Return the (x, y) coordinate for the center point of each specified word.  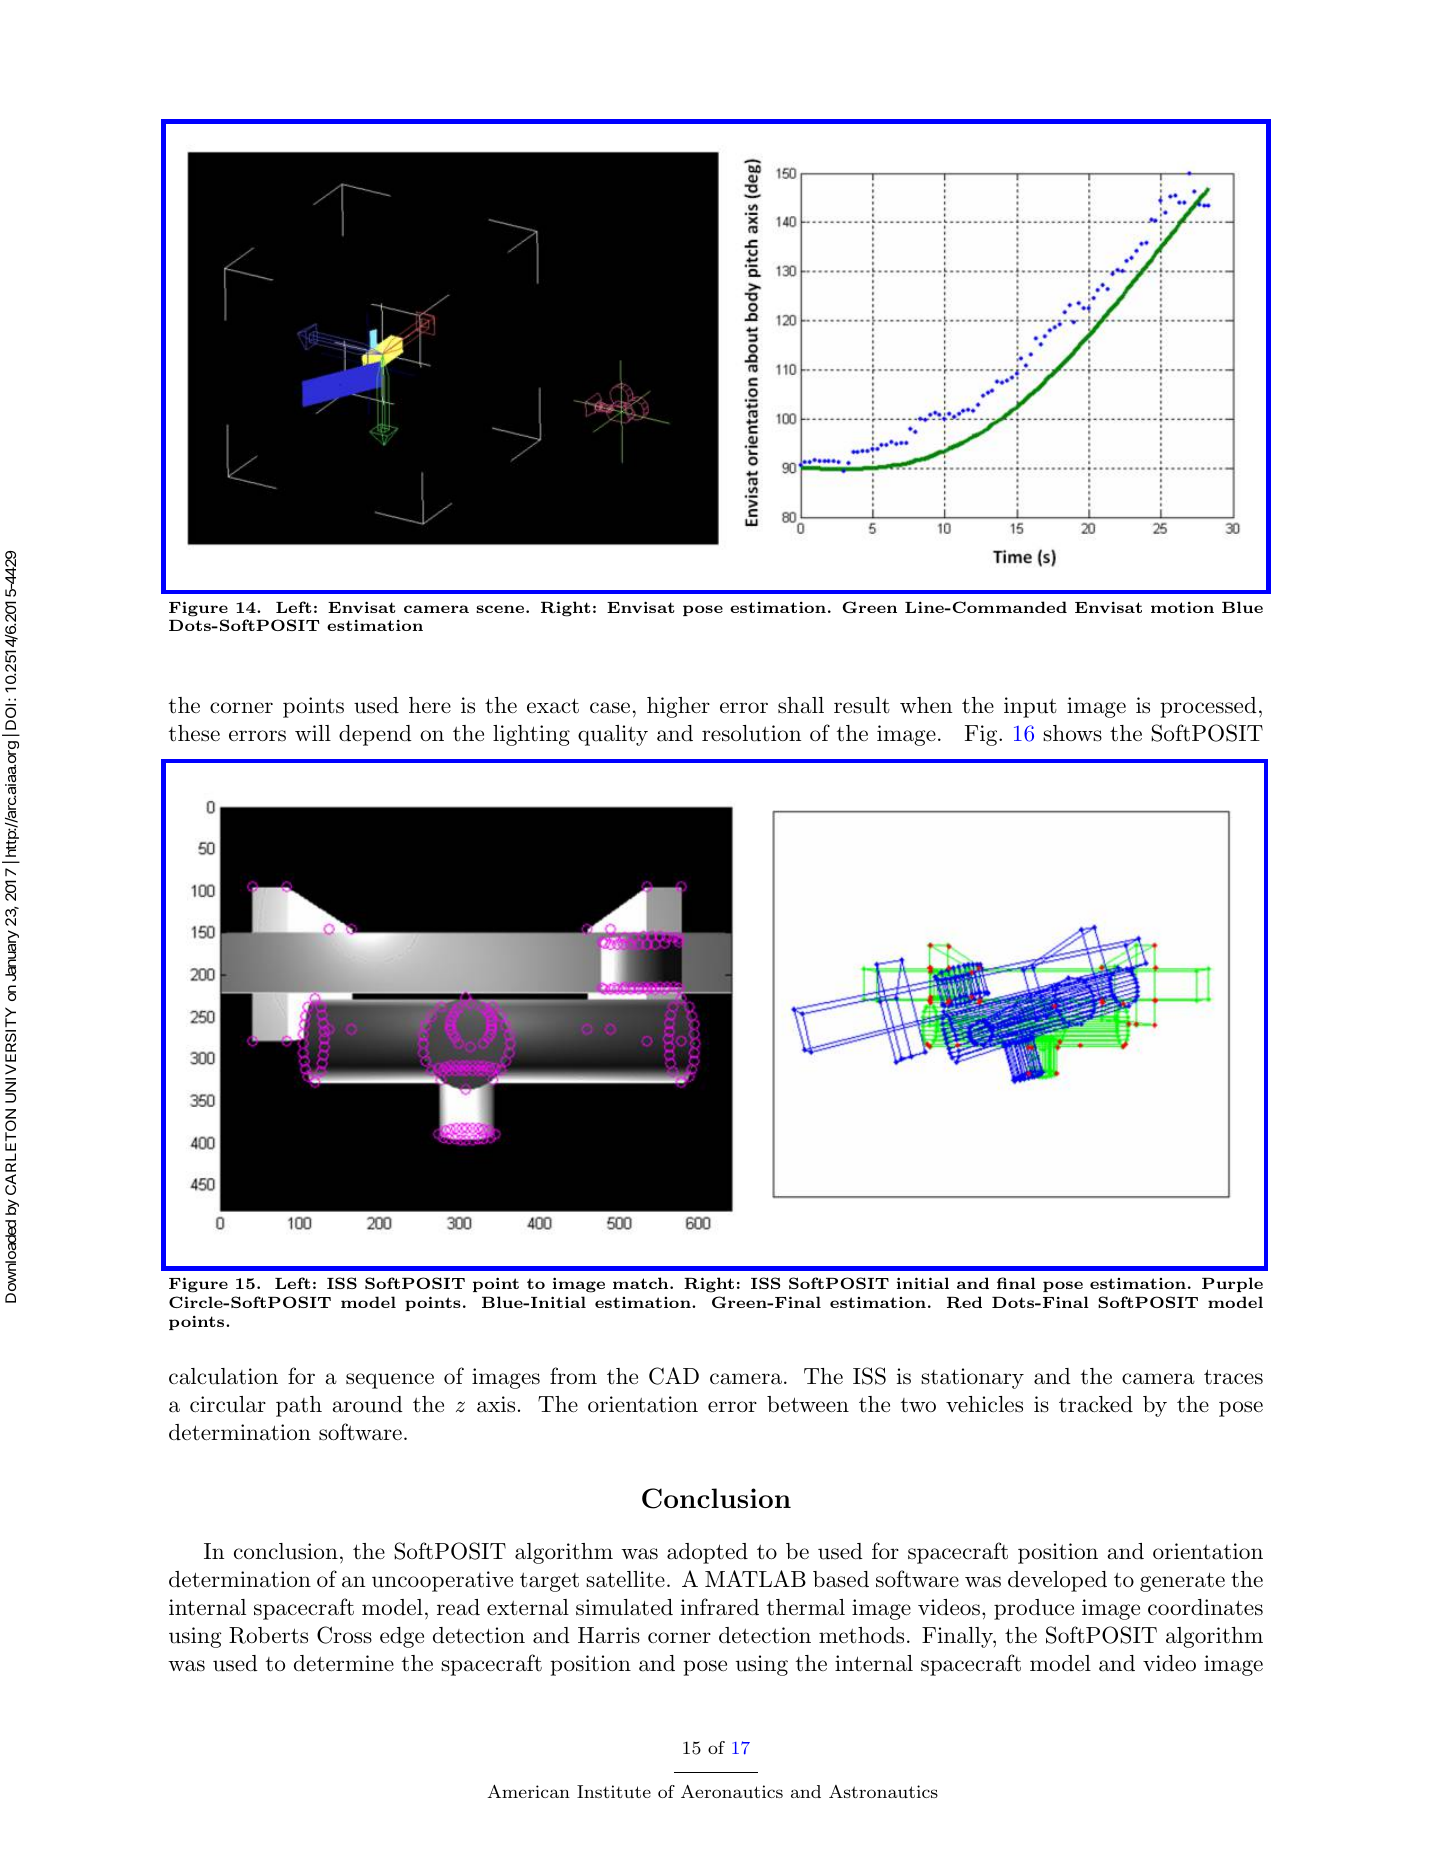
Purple (1232, 1284)
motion (1182, 607)
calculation (223, 1376)
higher (678, 707)
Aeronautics (732, 1791)
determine (344, 1663)
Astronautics (883, 1791)
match (640, 1283)
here (430, 705)
